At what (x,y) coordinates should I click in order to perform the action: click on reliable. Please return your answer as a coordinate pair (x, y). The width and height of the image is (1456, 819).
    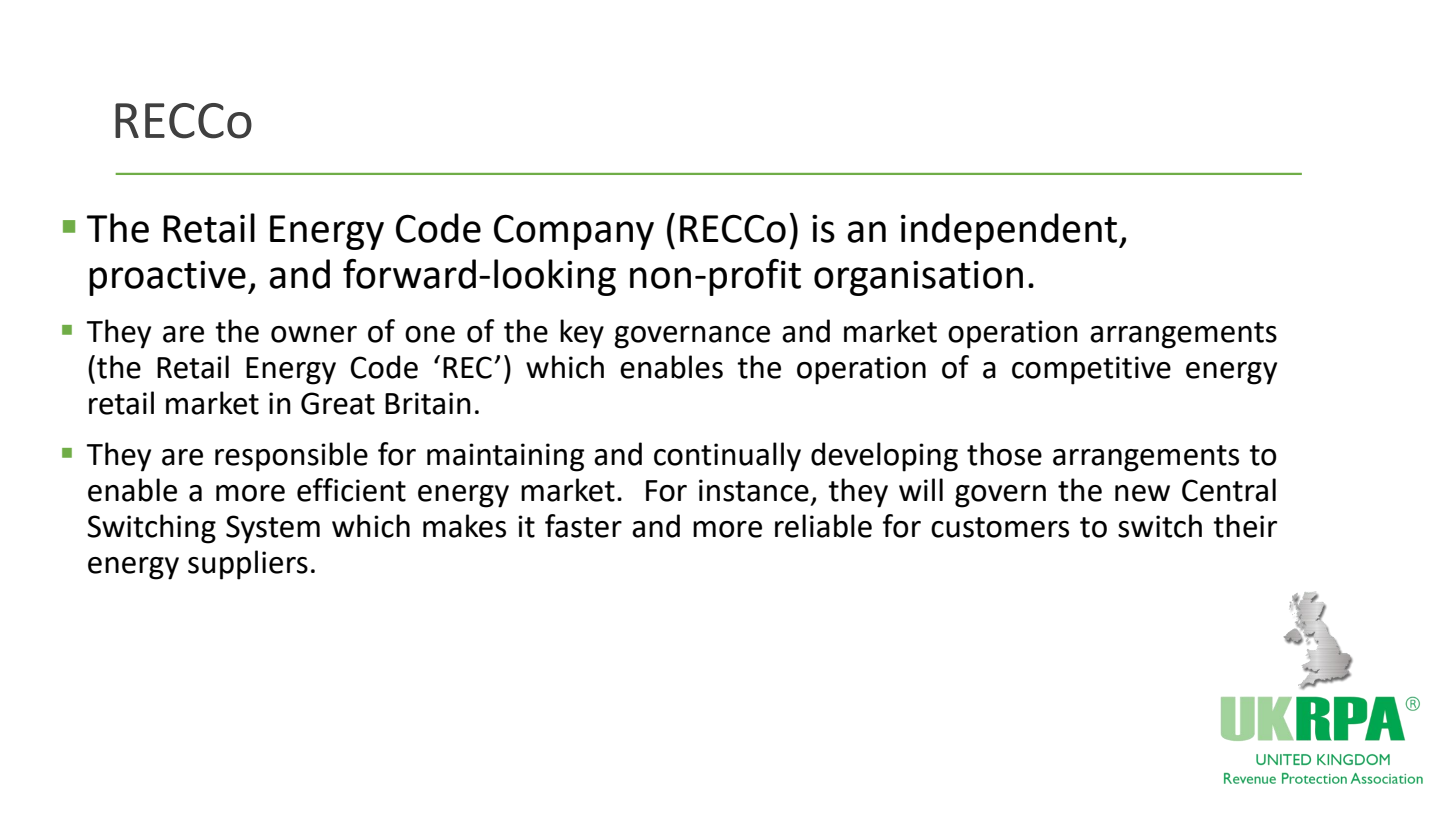
    Looking at the image, I should click on (823, 526).
